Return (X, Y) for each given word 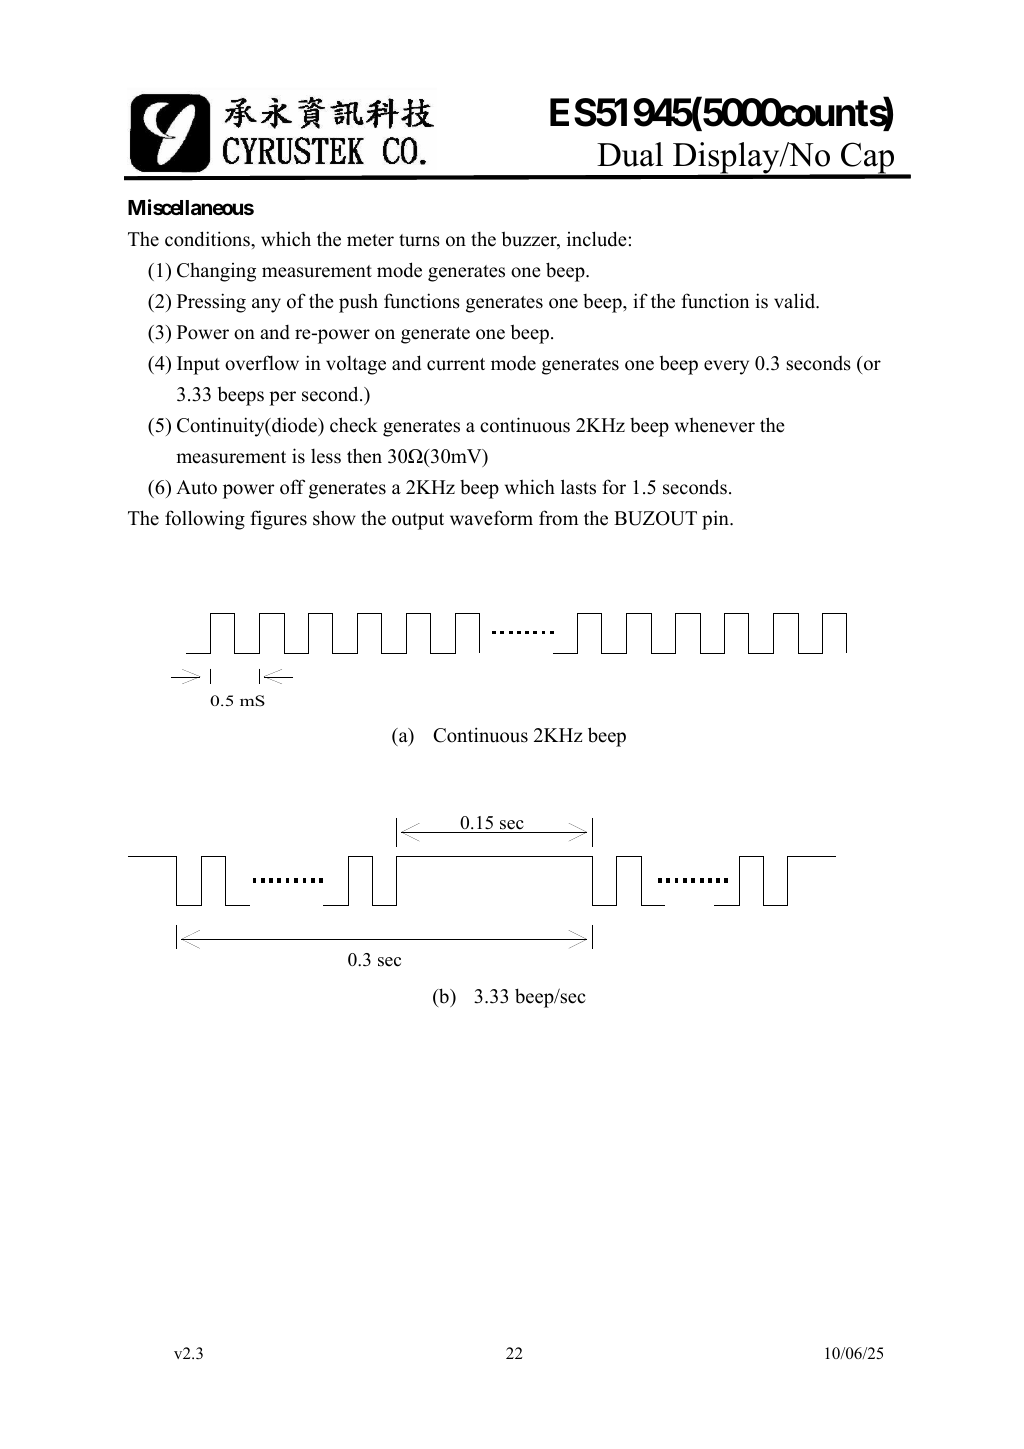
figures (278, 520)
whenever (715, 425)
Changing (216, 272)
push (358, 303)
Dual (630, 154)
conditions (208, 239)
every (726, 367)
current (456, 364)
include (597, 239)
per (282, 398)
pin (716, 520)
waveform (491, 518)
